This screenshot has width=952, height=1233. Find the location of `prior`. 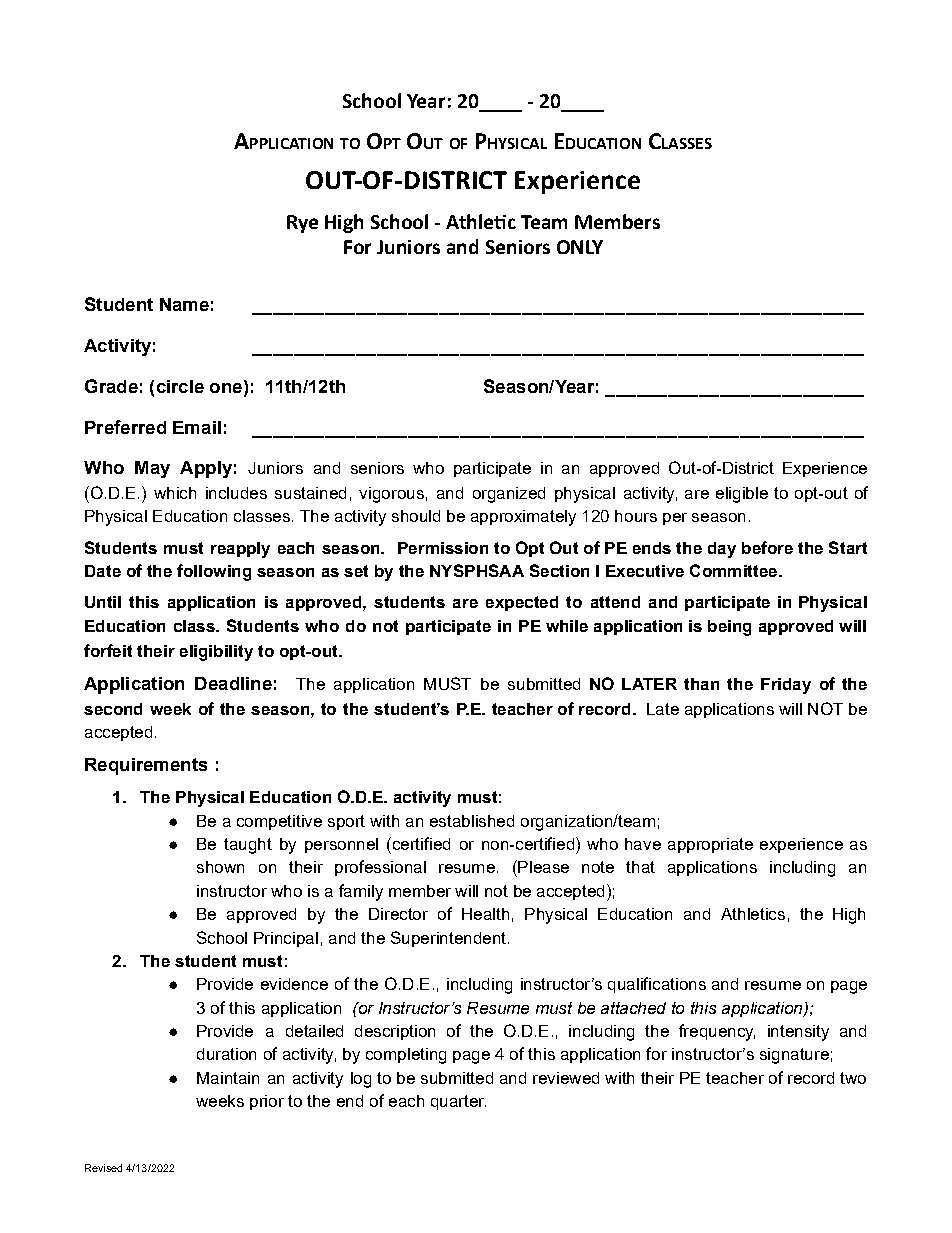

prior is located at coordinates (267, 1102).
